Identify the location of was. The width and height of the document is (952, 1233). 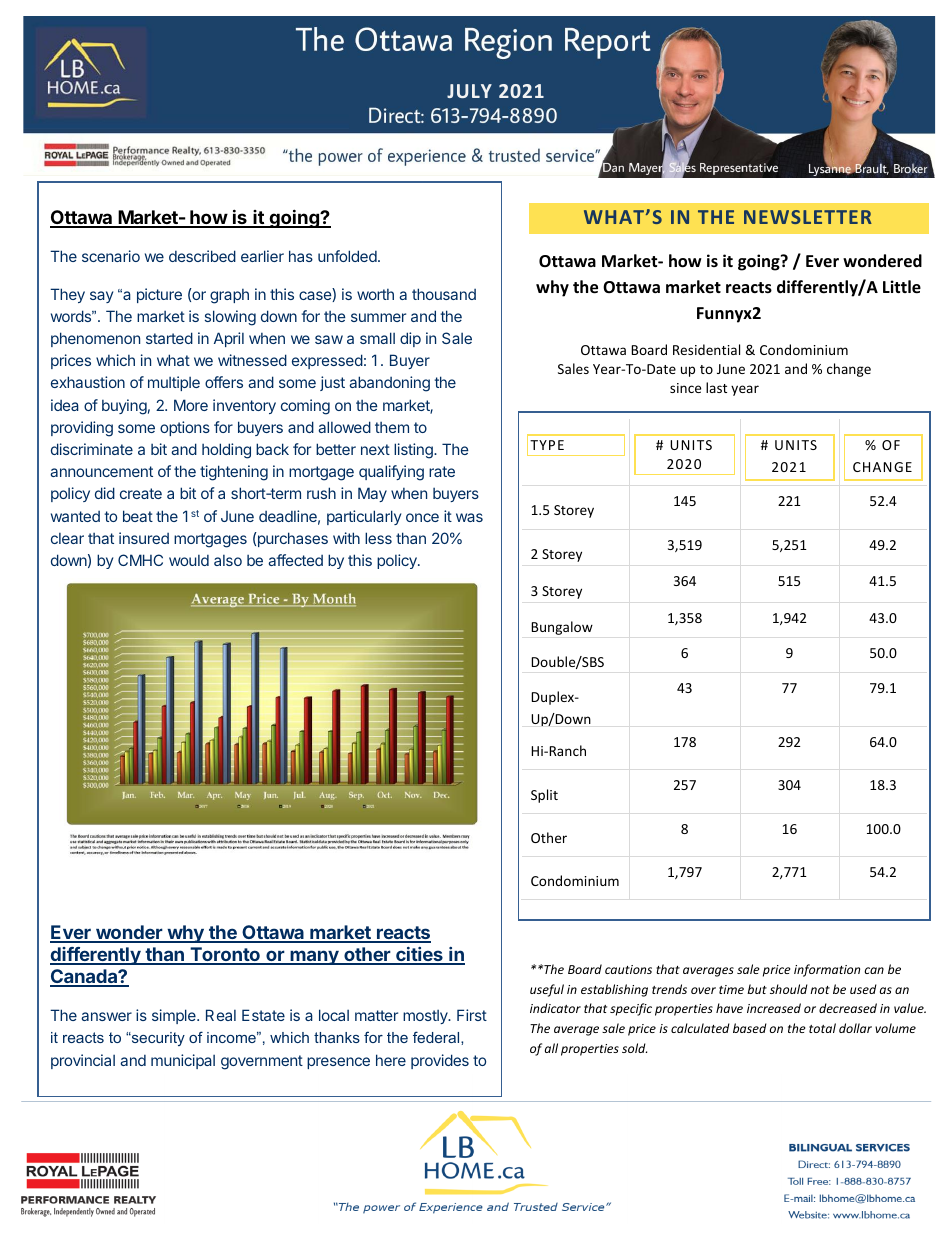
(469, 517).
